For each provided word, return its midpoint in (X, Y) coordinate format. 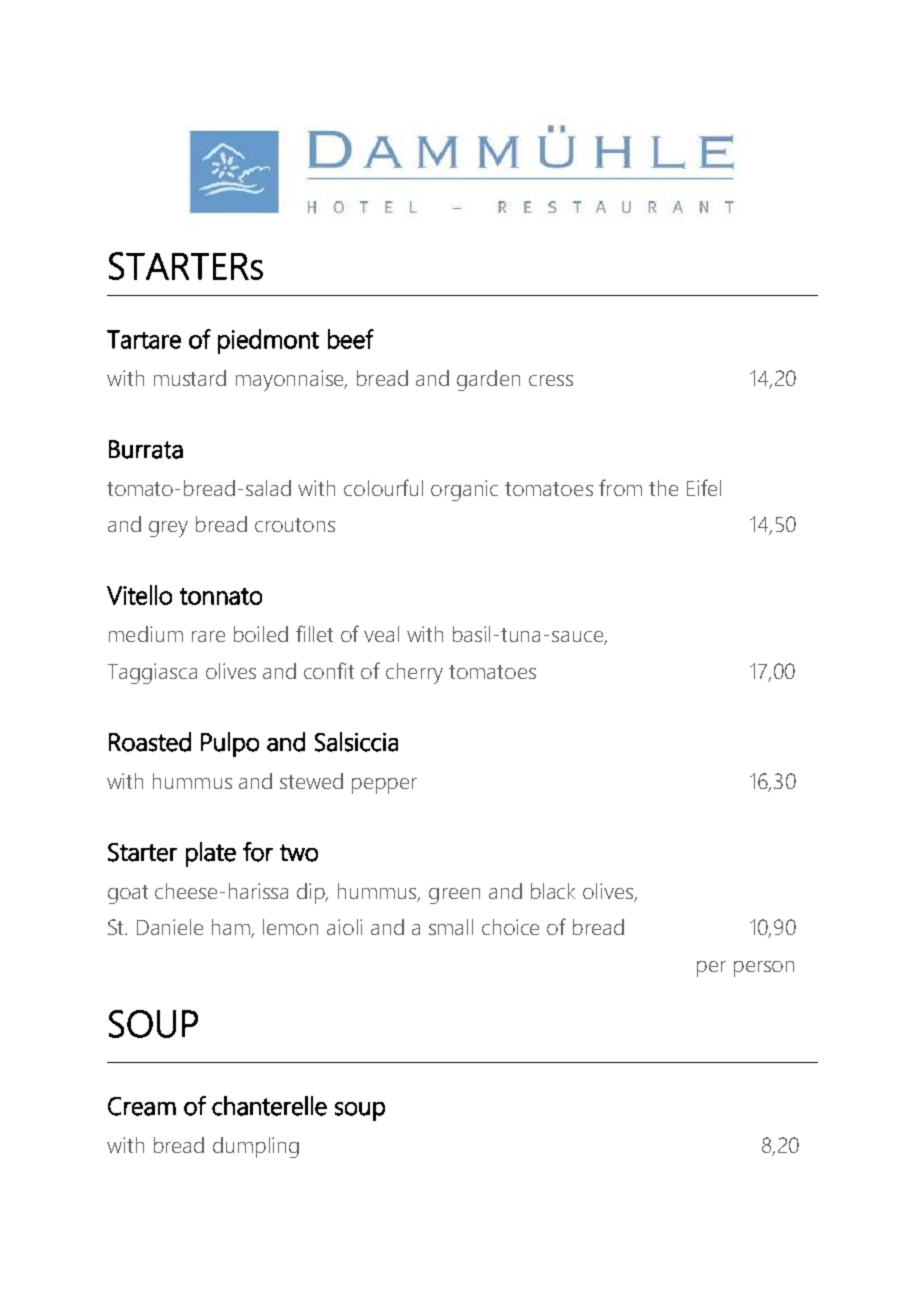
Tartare (144, 339)
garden (488, 380)
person (764, 969)
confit (329, 670)
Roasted (150, 742)
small (451, 927)
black (553, 891)
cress (551, 380)
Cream (142, 1106)
